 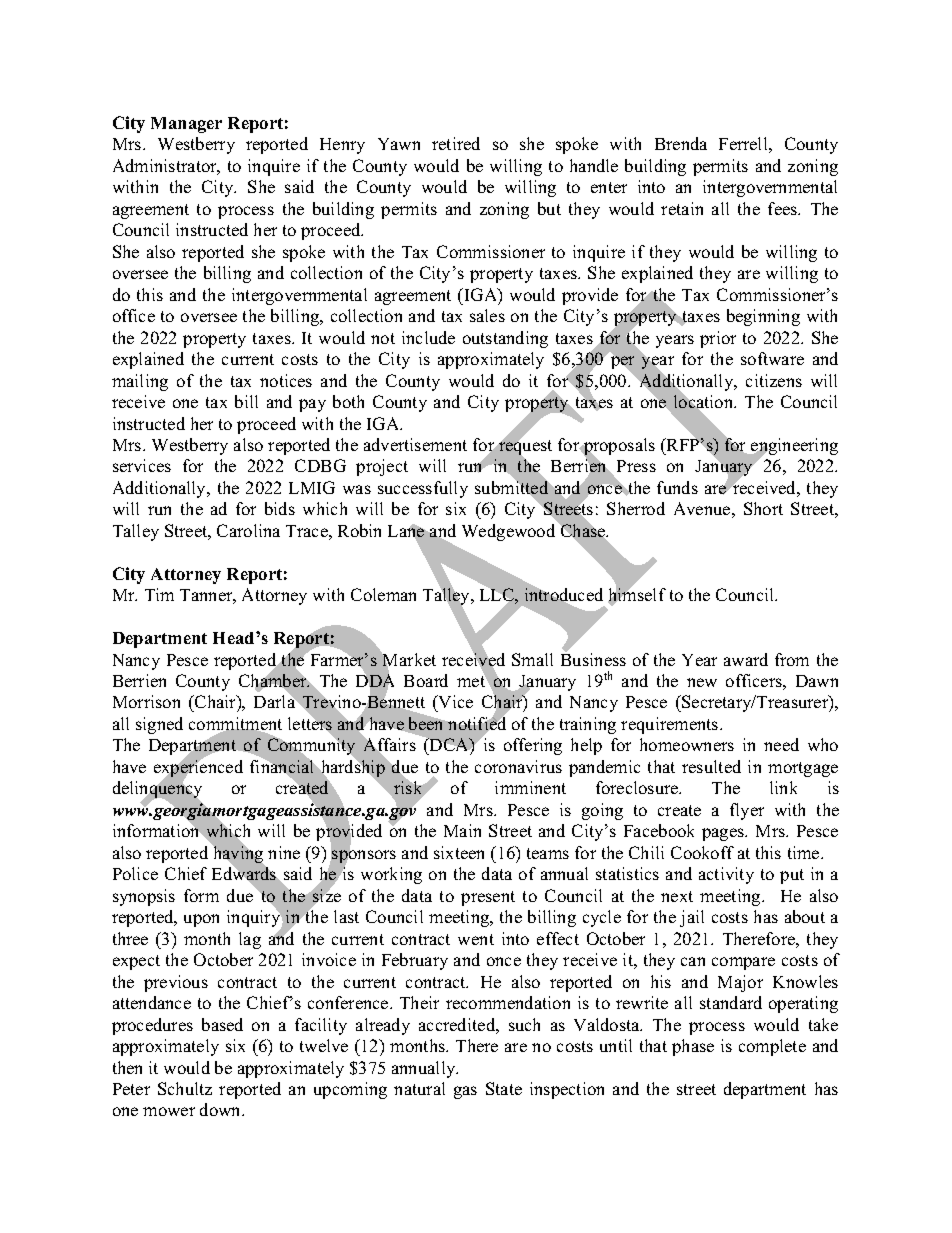 I want to click on Manager, so click(x=186, y=125).
